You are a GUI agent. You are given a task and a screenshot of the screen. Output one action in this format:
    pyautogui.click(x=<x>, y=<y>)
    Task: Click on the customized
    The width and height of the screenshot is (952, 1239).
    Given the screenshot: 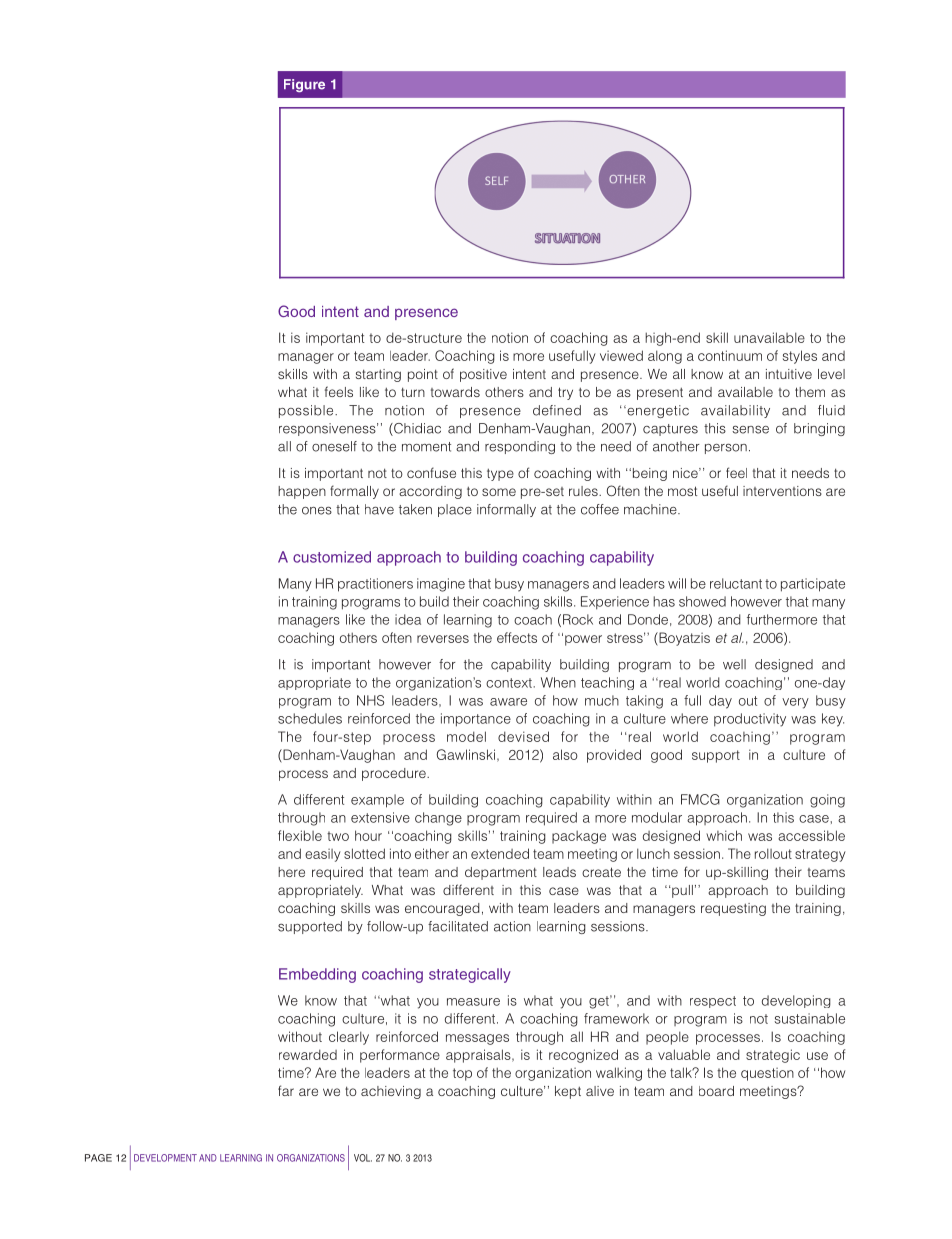 What is the action you would take?
    pyautogui.click(x=332, y=557)
